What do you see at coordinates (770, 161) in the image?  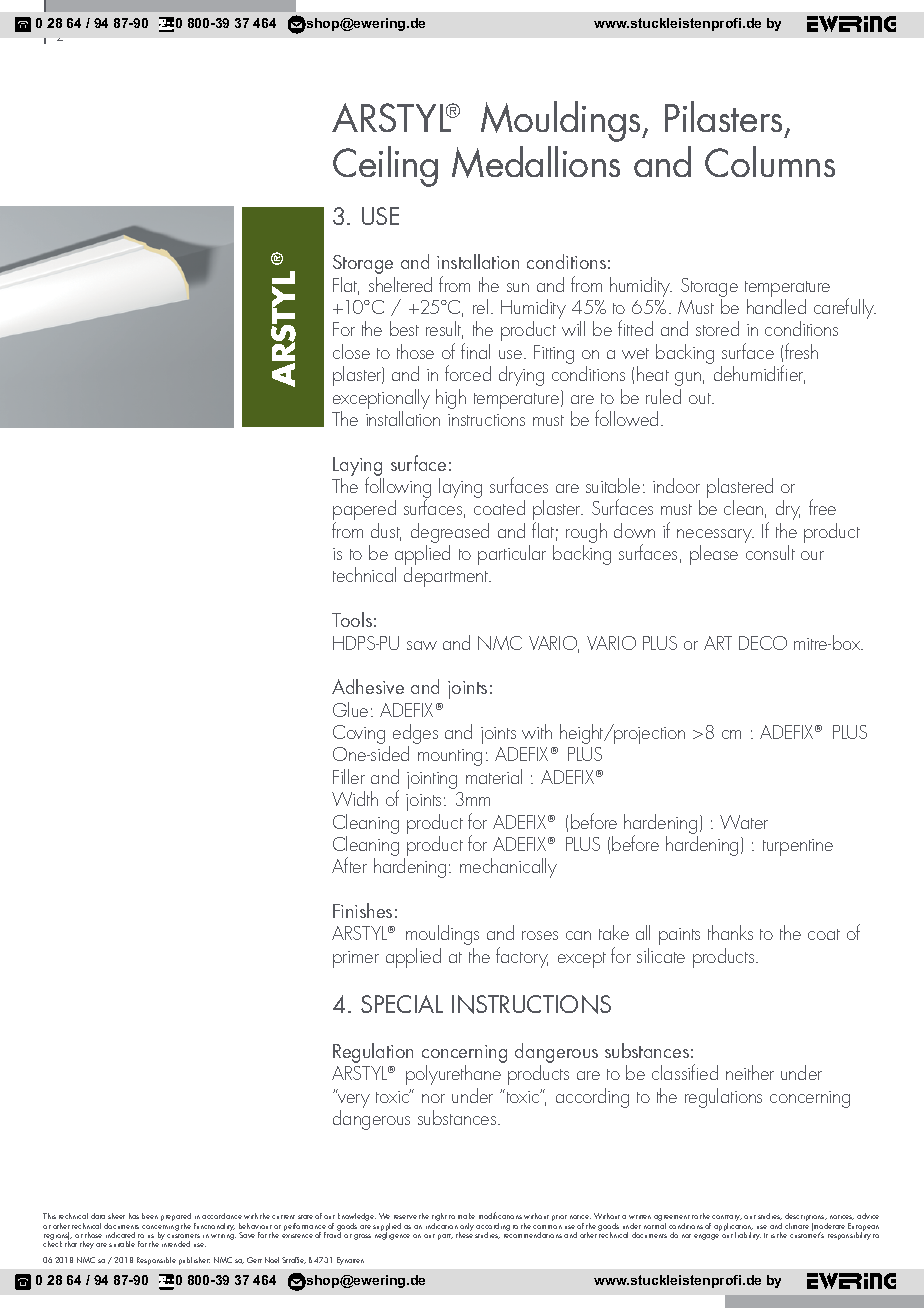 I see `Columns` at bounding box center [770, 161].
